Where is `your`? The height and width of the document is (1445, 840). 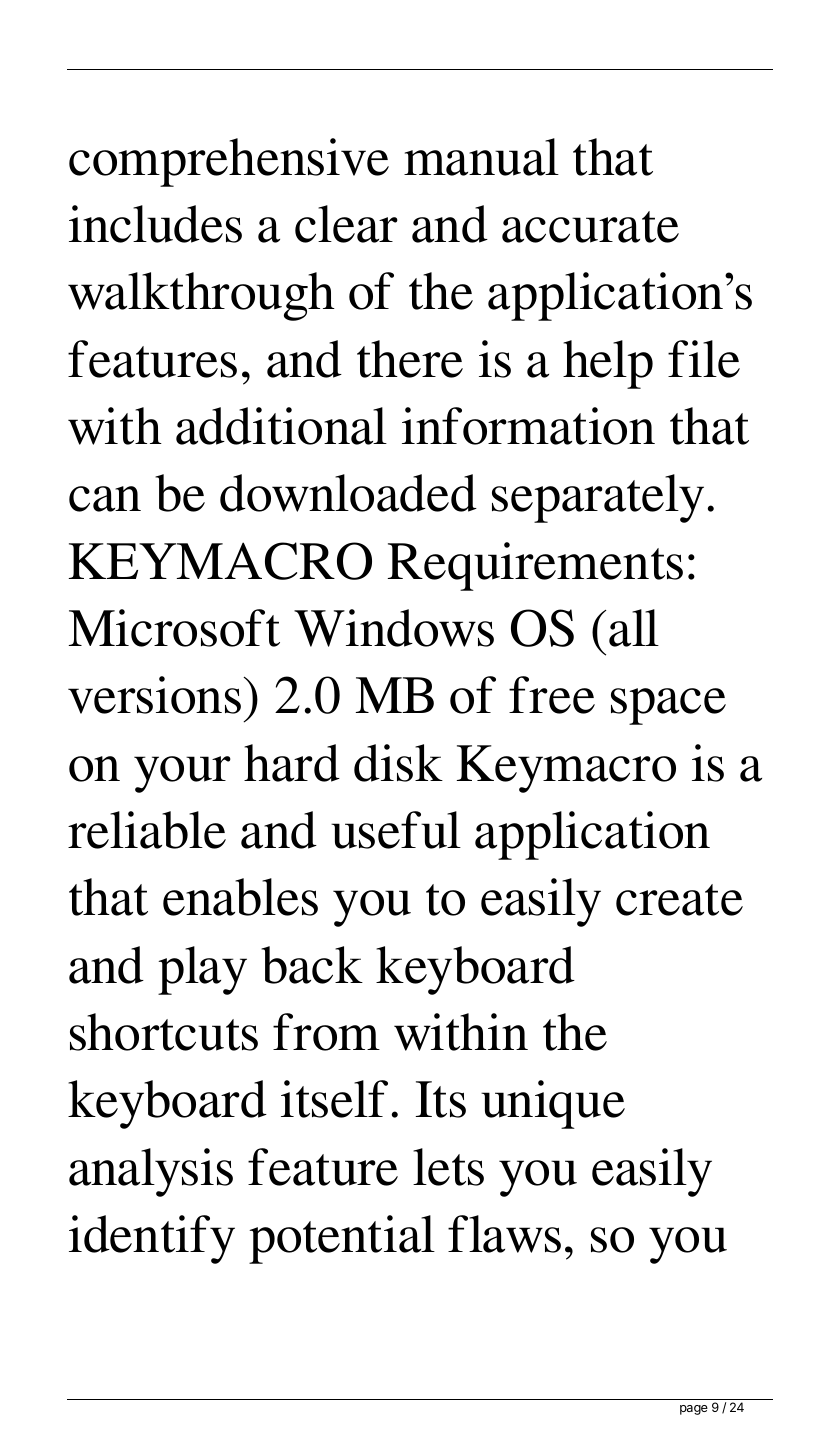
your is located at coordinates (182, 774).
